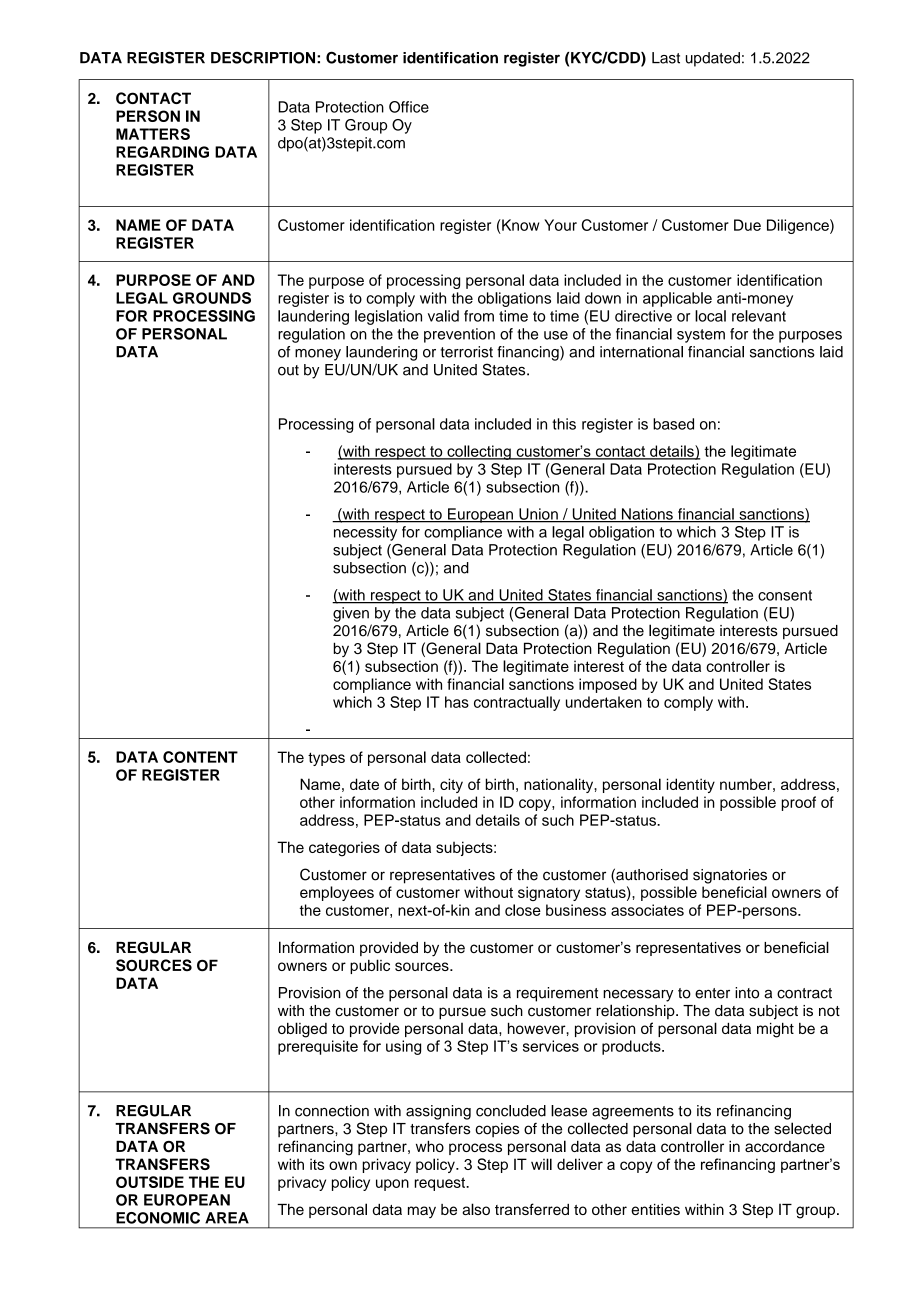  What do you see at coordinates (212, 298) in the screenshot?
I see `GROUNDS` at bounding box center [212, 298].
